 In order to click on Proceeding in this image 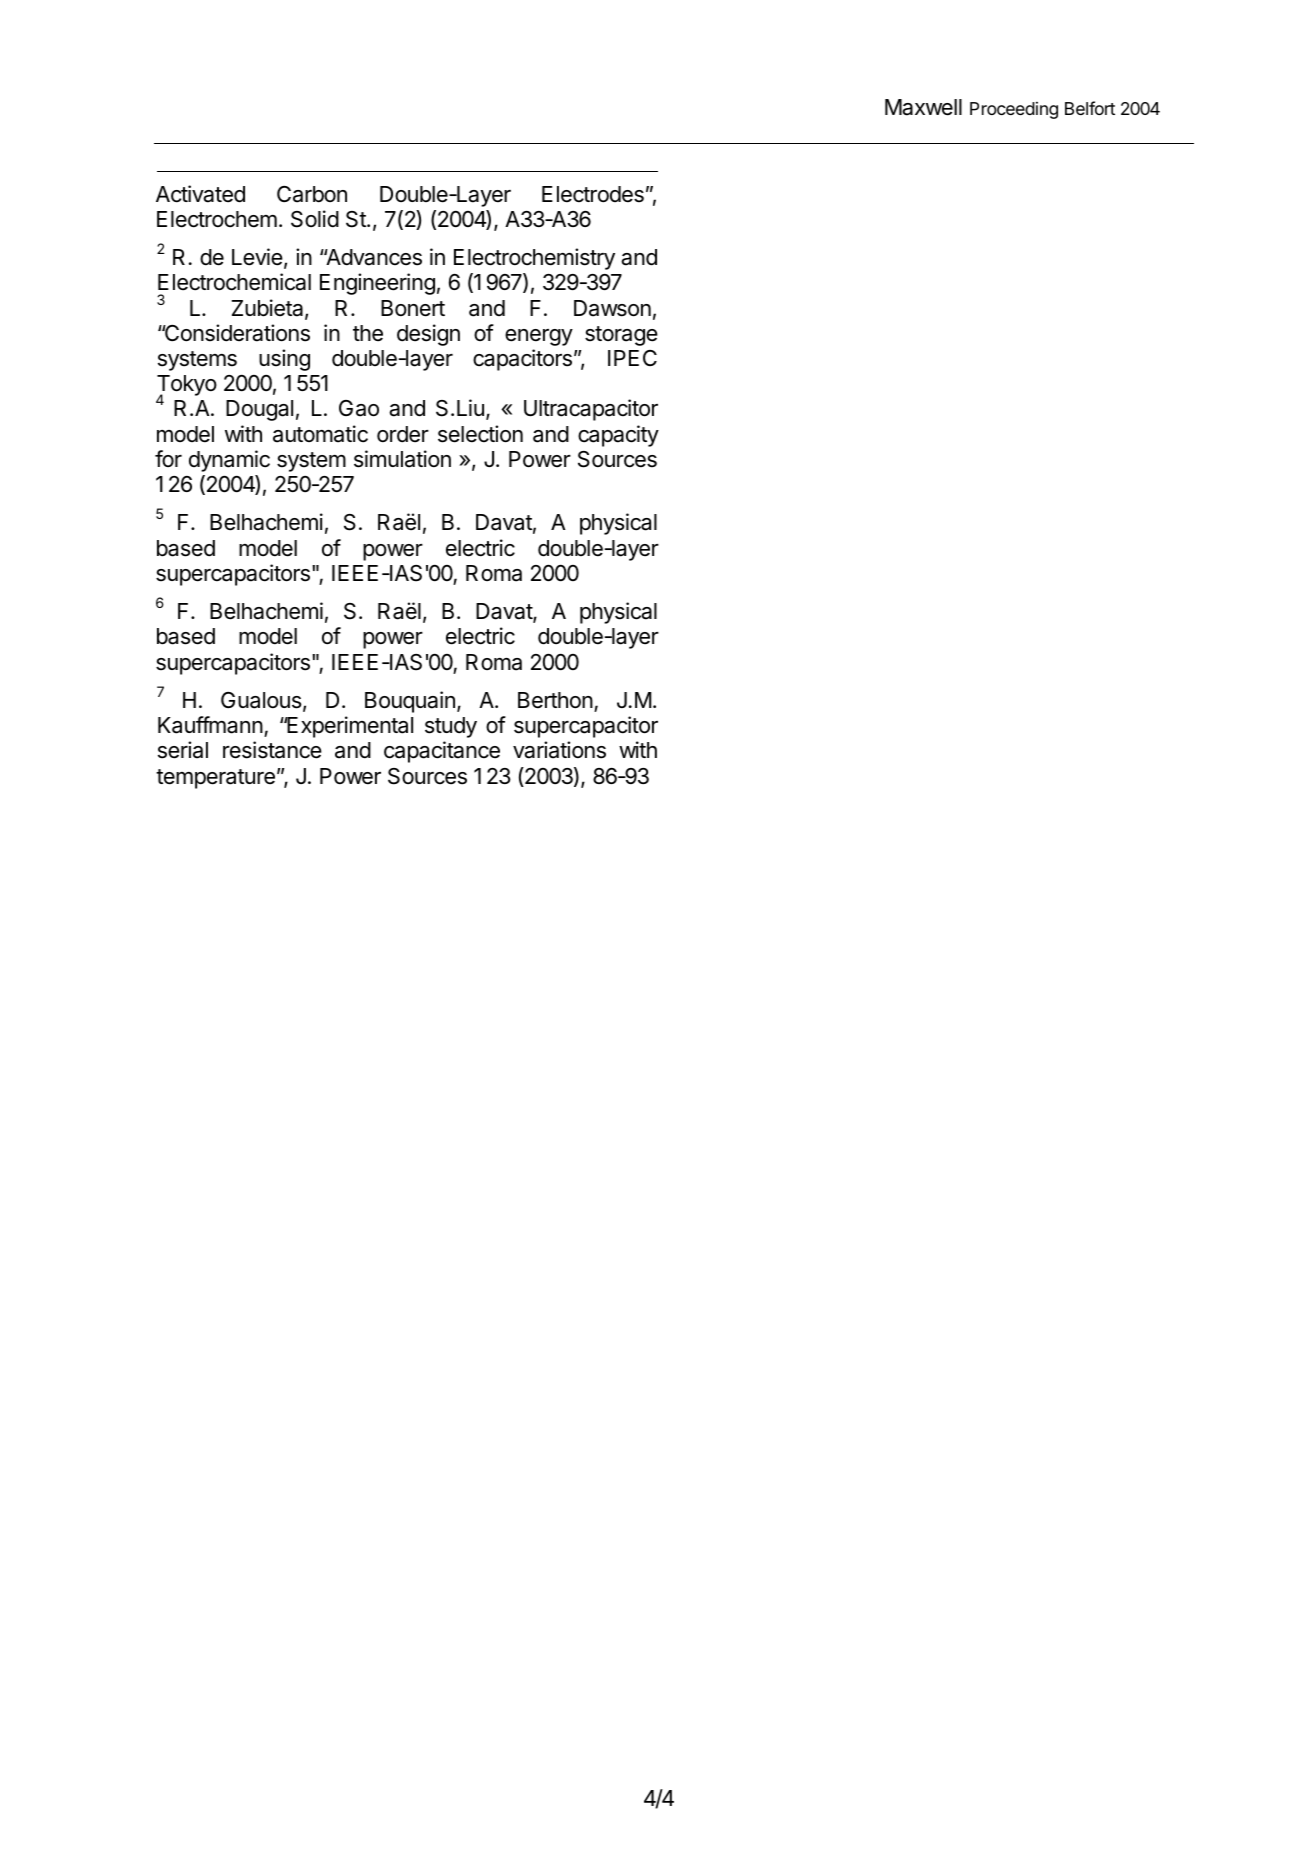, I will do `click(1014, 110)`.
